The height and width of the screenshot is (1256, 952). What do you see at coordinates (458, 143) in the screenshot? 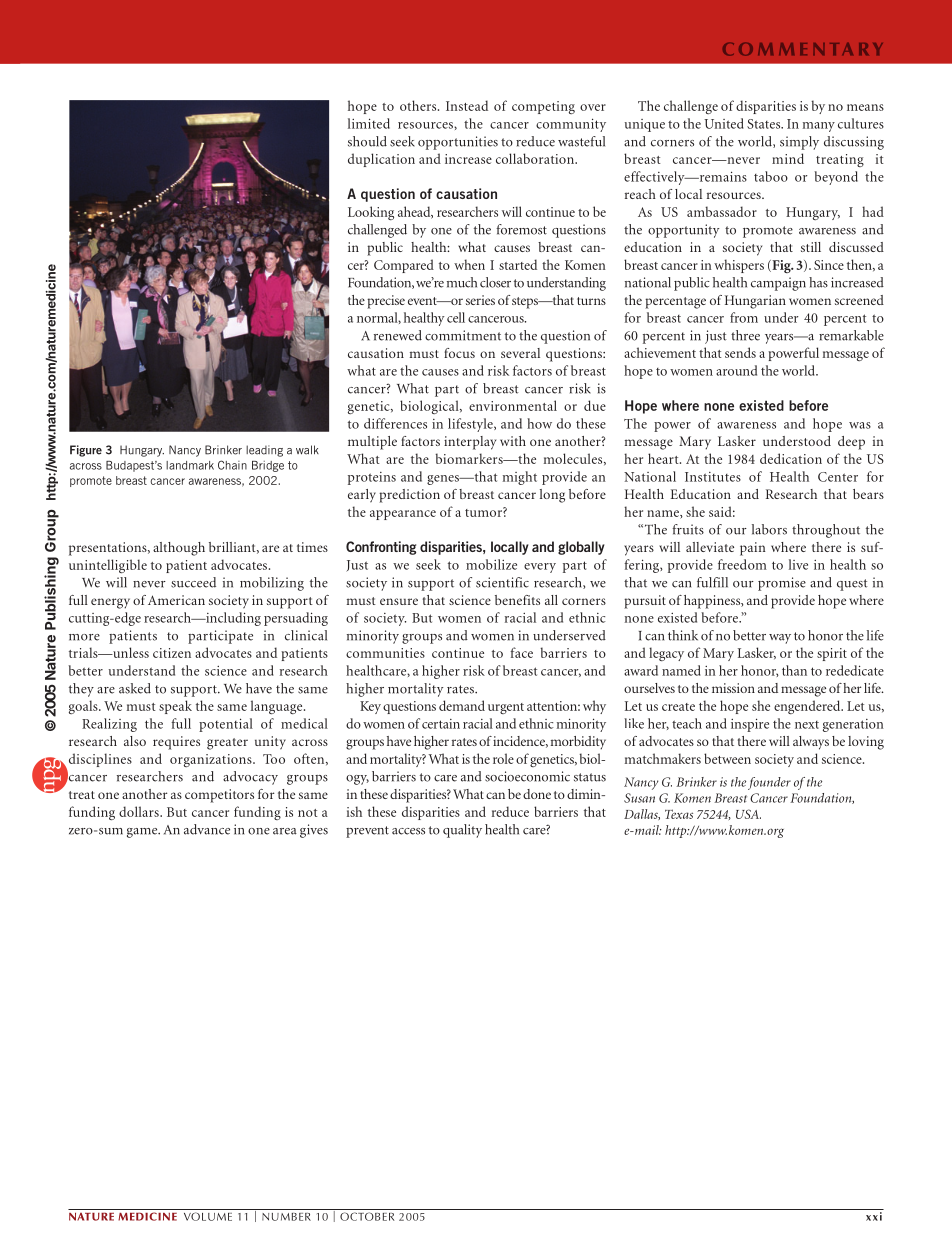
I see `opportunities` at bounding box center [458, 143].
